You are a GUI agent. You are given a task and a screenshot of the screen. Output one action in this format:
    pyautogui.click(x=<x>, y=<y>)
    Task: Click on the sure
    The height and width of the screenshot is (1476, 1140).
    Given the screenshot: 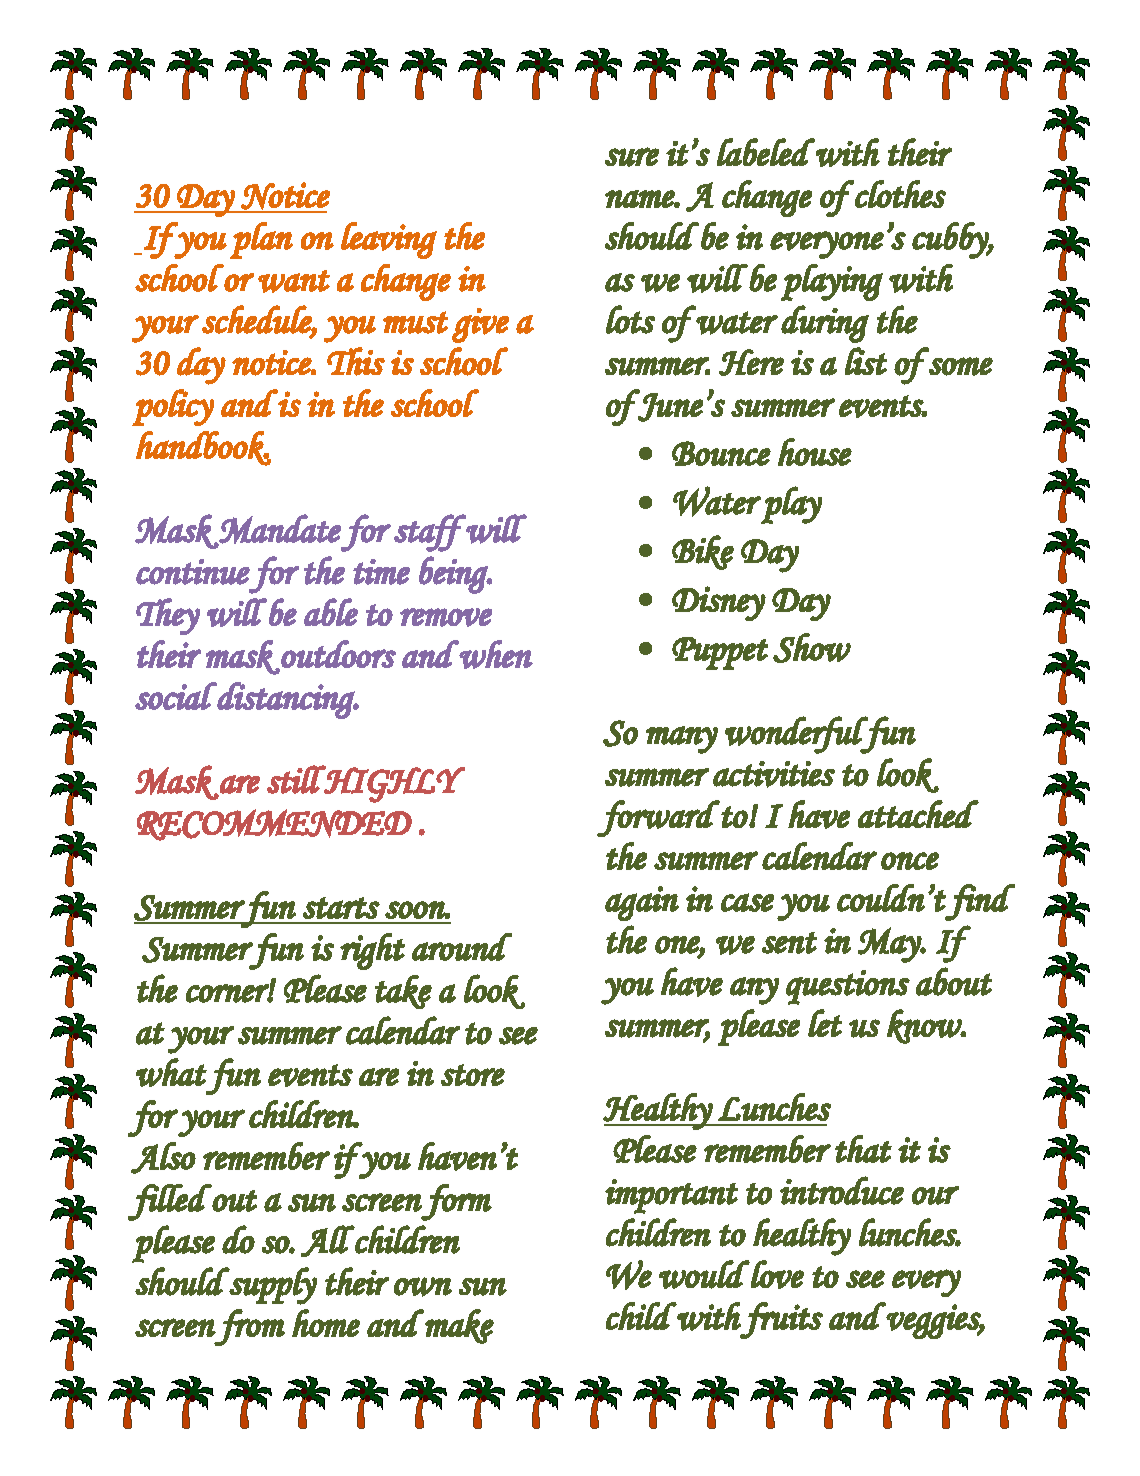 What is the action you would take?
    pyautogui.click(x=632, y=157)
